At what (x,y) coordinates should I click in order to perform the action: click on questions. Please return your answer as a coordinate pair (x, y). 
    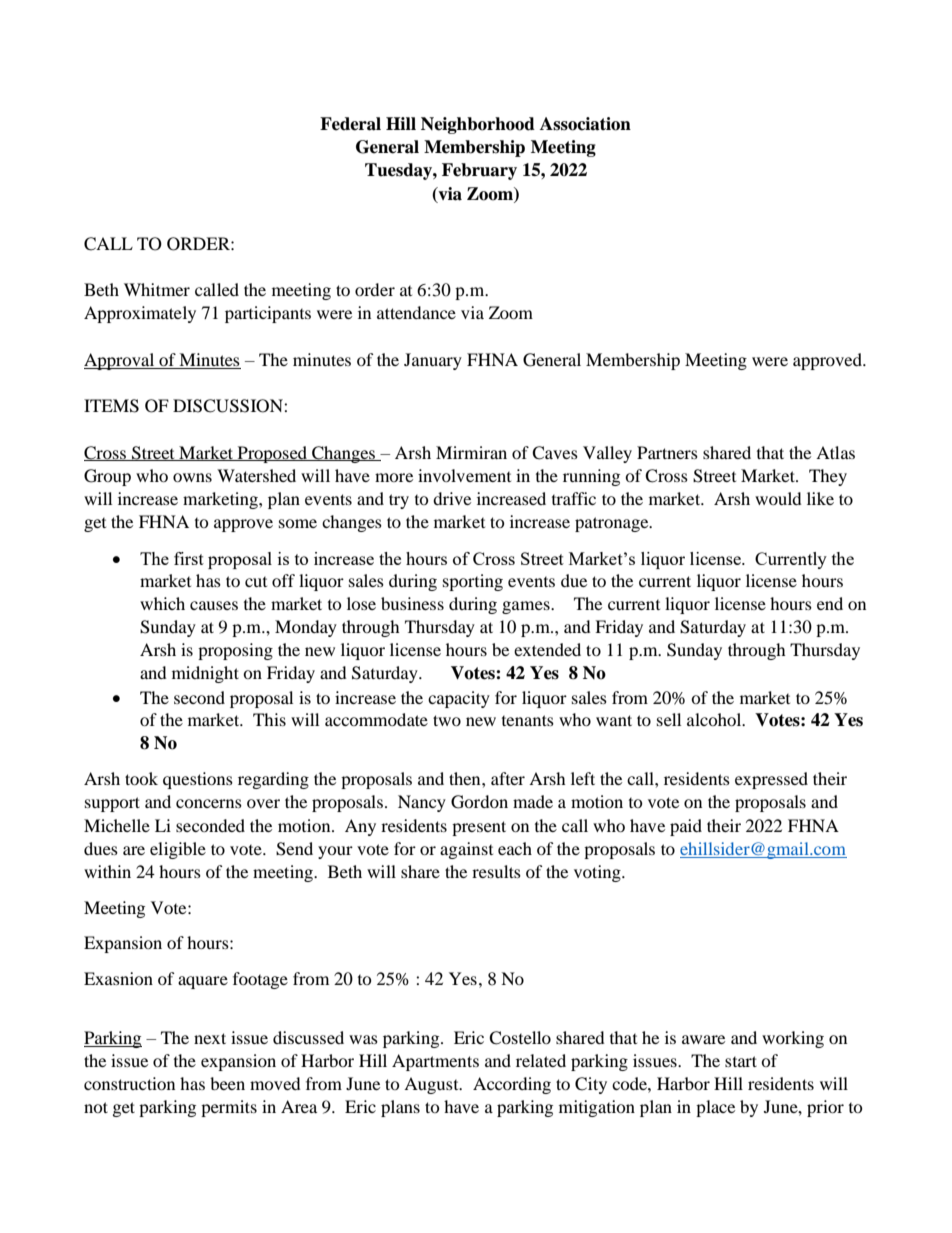
    Looking at the image, I should click on (198, 780).
